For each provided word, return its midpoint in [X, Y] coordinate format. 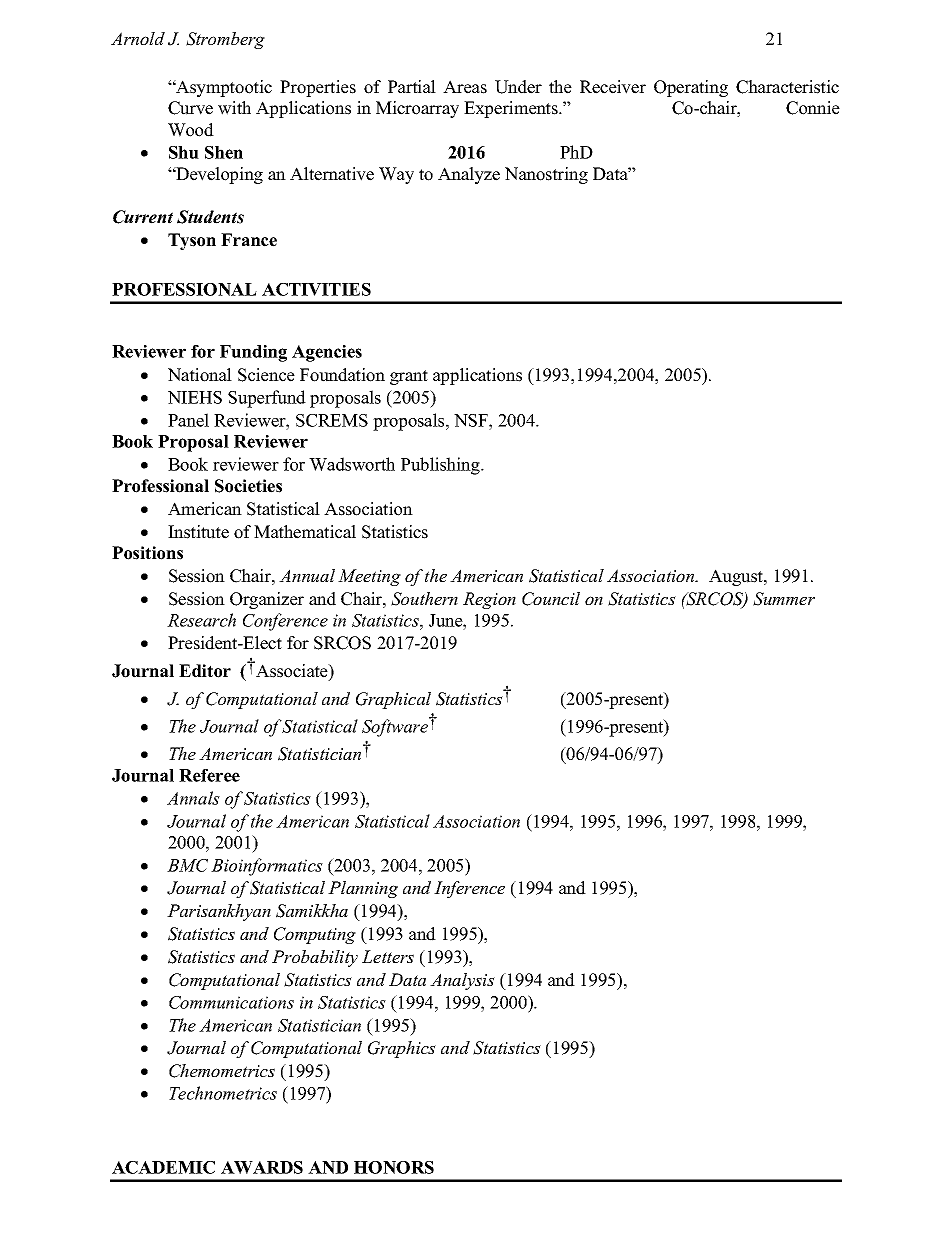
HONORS [394, 1167]
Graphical [393, 700]
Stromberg [225, 40]
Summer [784, 599]
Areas [465, 87]
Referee [209, 775]
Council [551, 599]
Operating [691, 88]
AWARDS [262, 1167]
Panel [188, 420]
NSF [472, 420]
